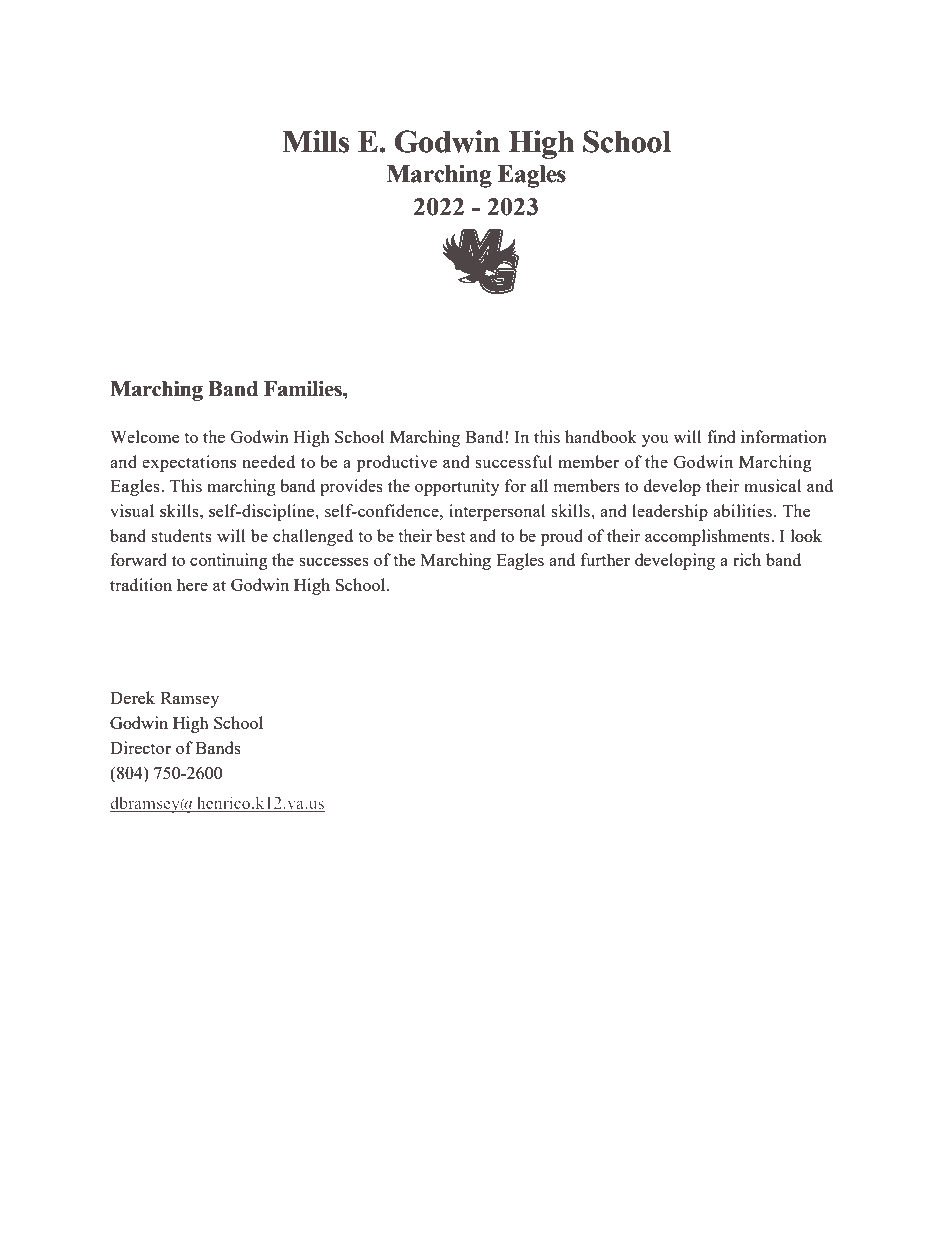 The width and height of the image is (952, 1233). I want to click on Welcome, so click(144, 436).
